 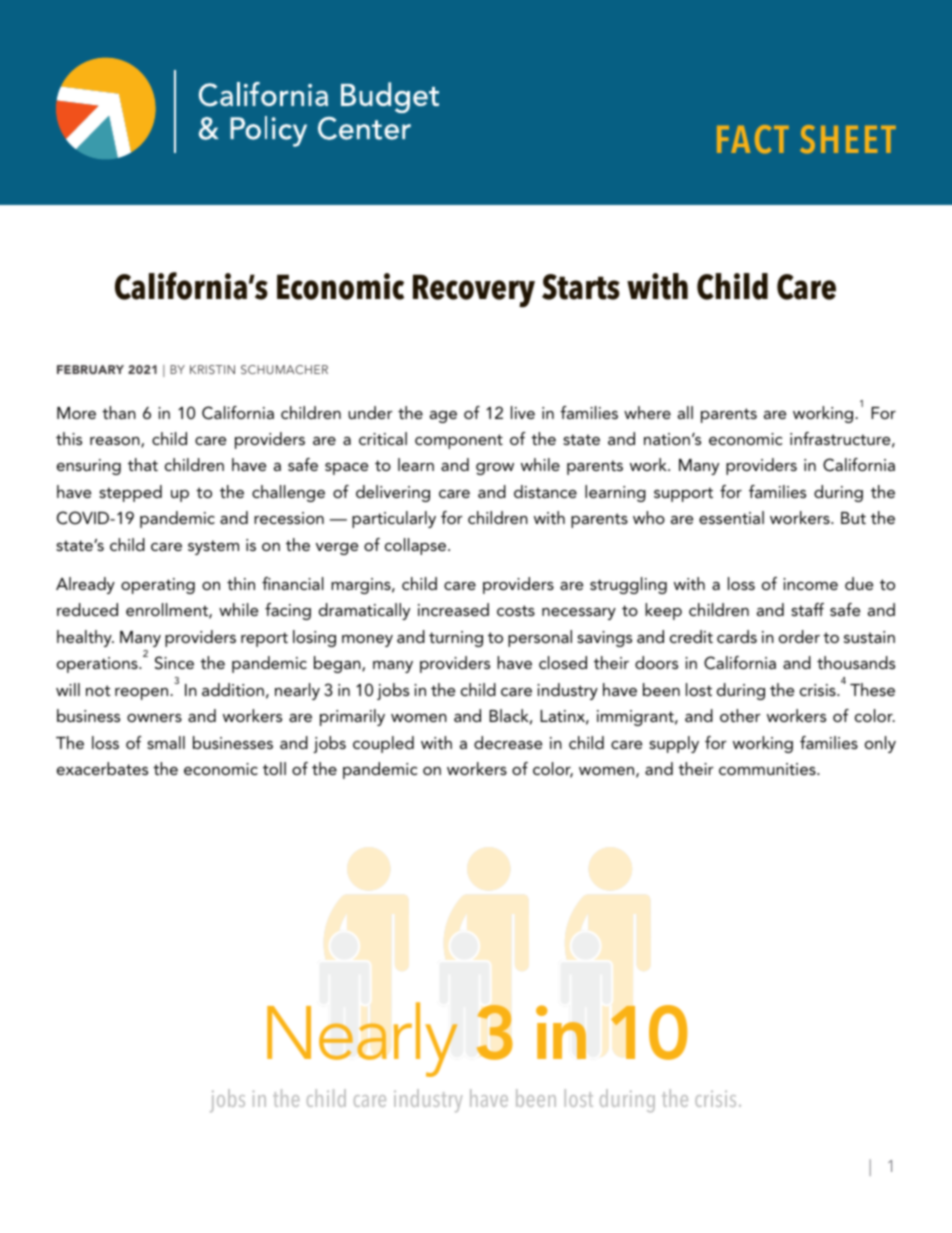 I want to click on decrease, so click(x=508, y=742).
